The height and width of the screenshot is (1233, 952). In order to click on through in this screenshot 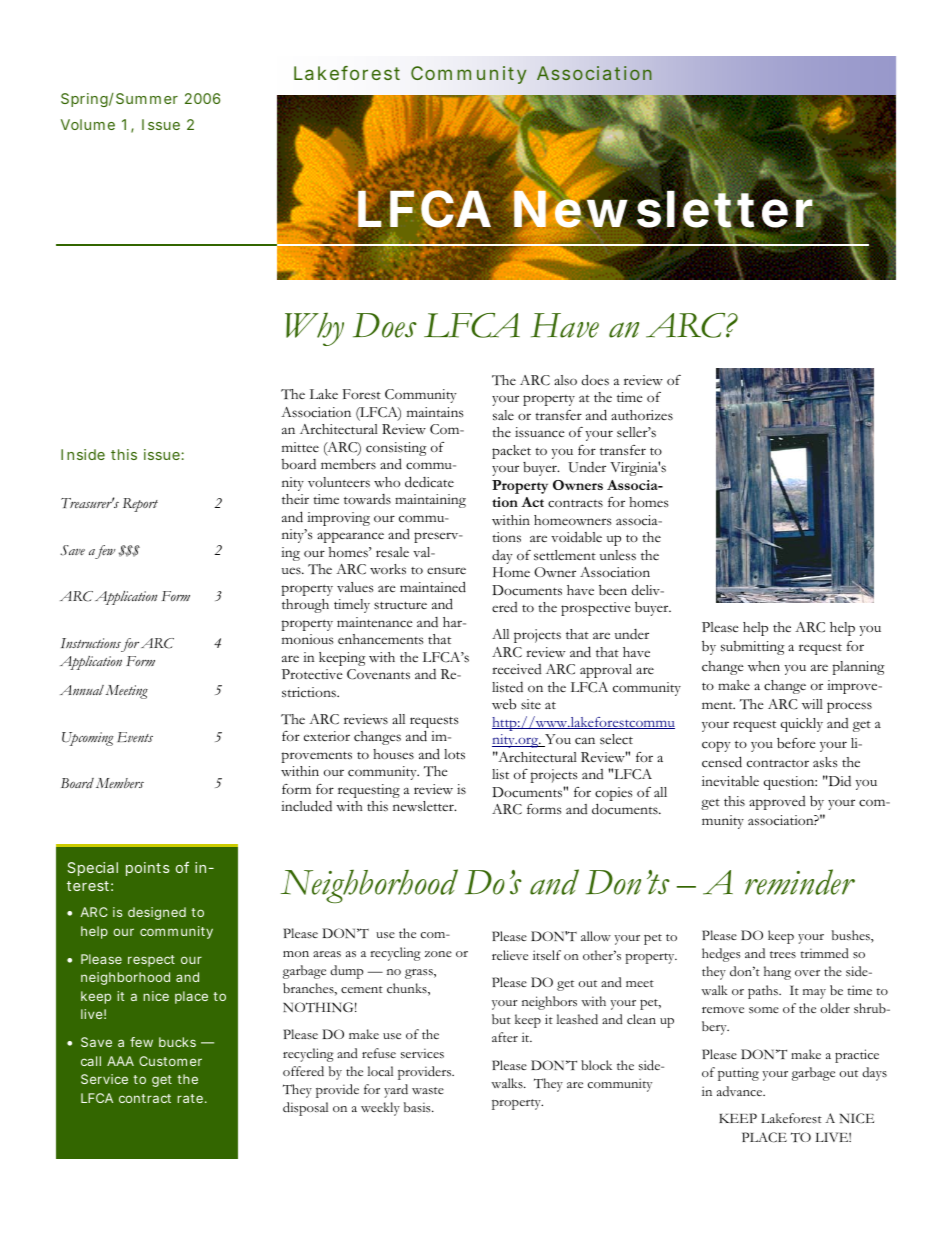, I will do `click(305, 606)`.
